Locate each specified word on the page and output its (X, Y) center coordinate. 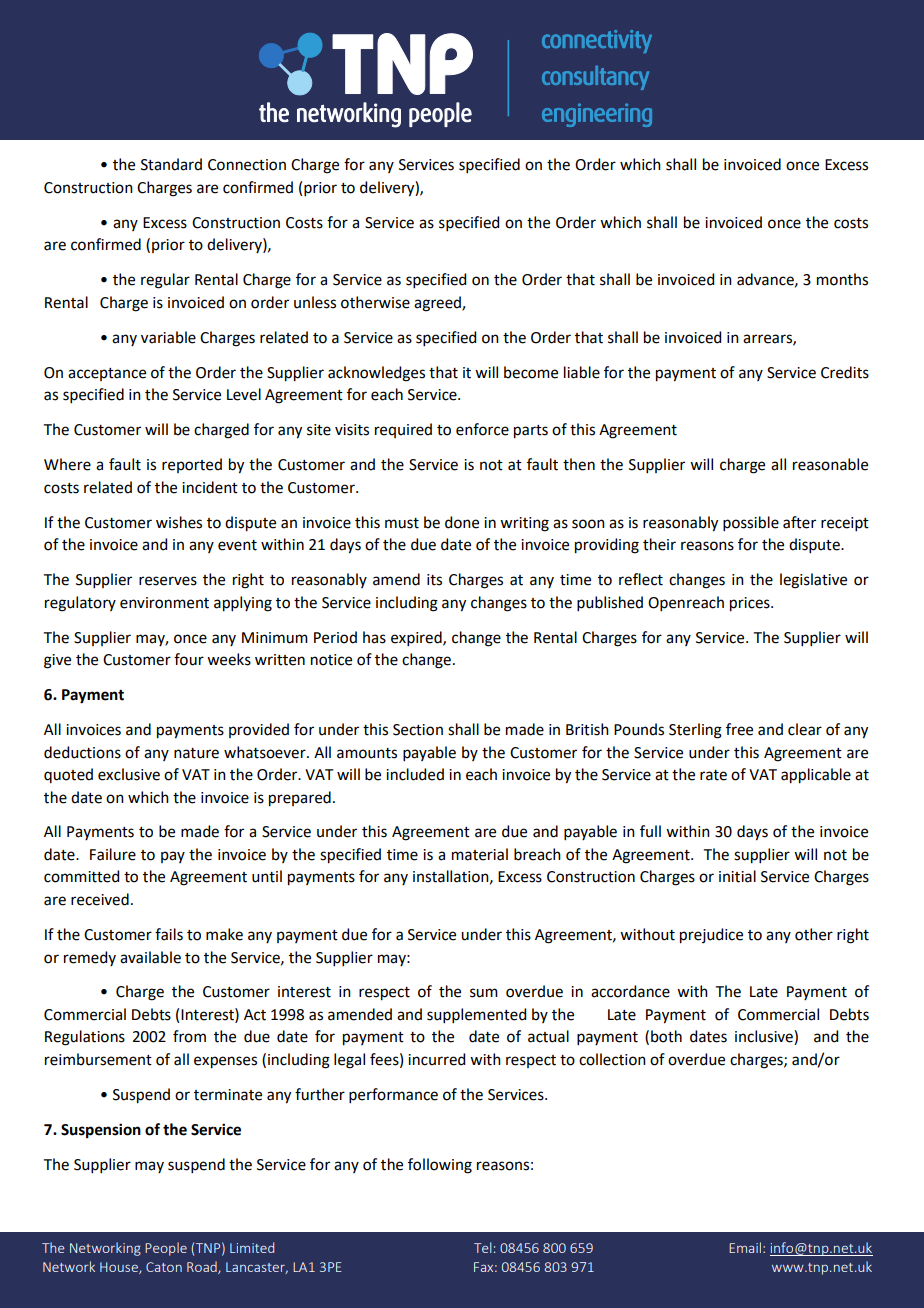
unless (315, 302)
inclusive (765, 1037)
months (842, 279)
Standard (171, 164)
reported (192, 465)
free (739, 729)
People (166, 1249)
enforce (482, 429)
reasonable (830, 464)
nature (196, 753)
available (150, 957)
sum (484, 993)
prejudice (711, 936)
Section (418, 730)
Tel (483, 1247)
